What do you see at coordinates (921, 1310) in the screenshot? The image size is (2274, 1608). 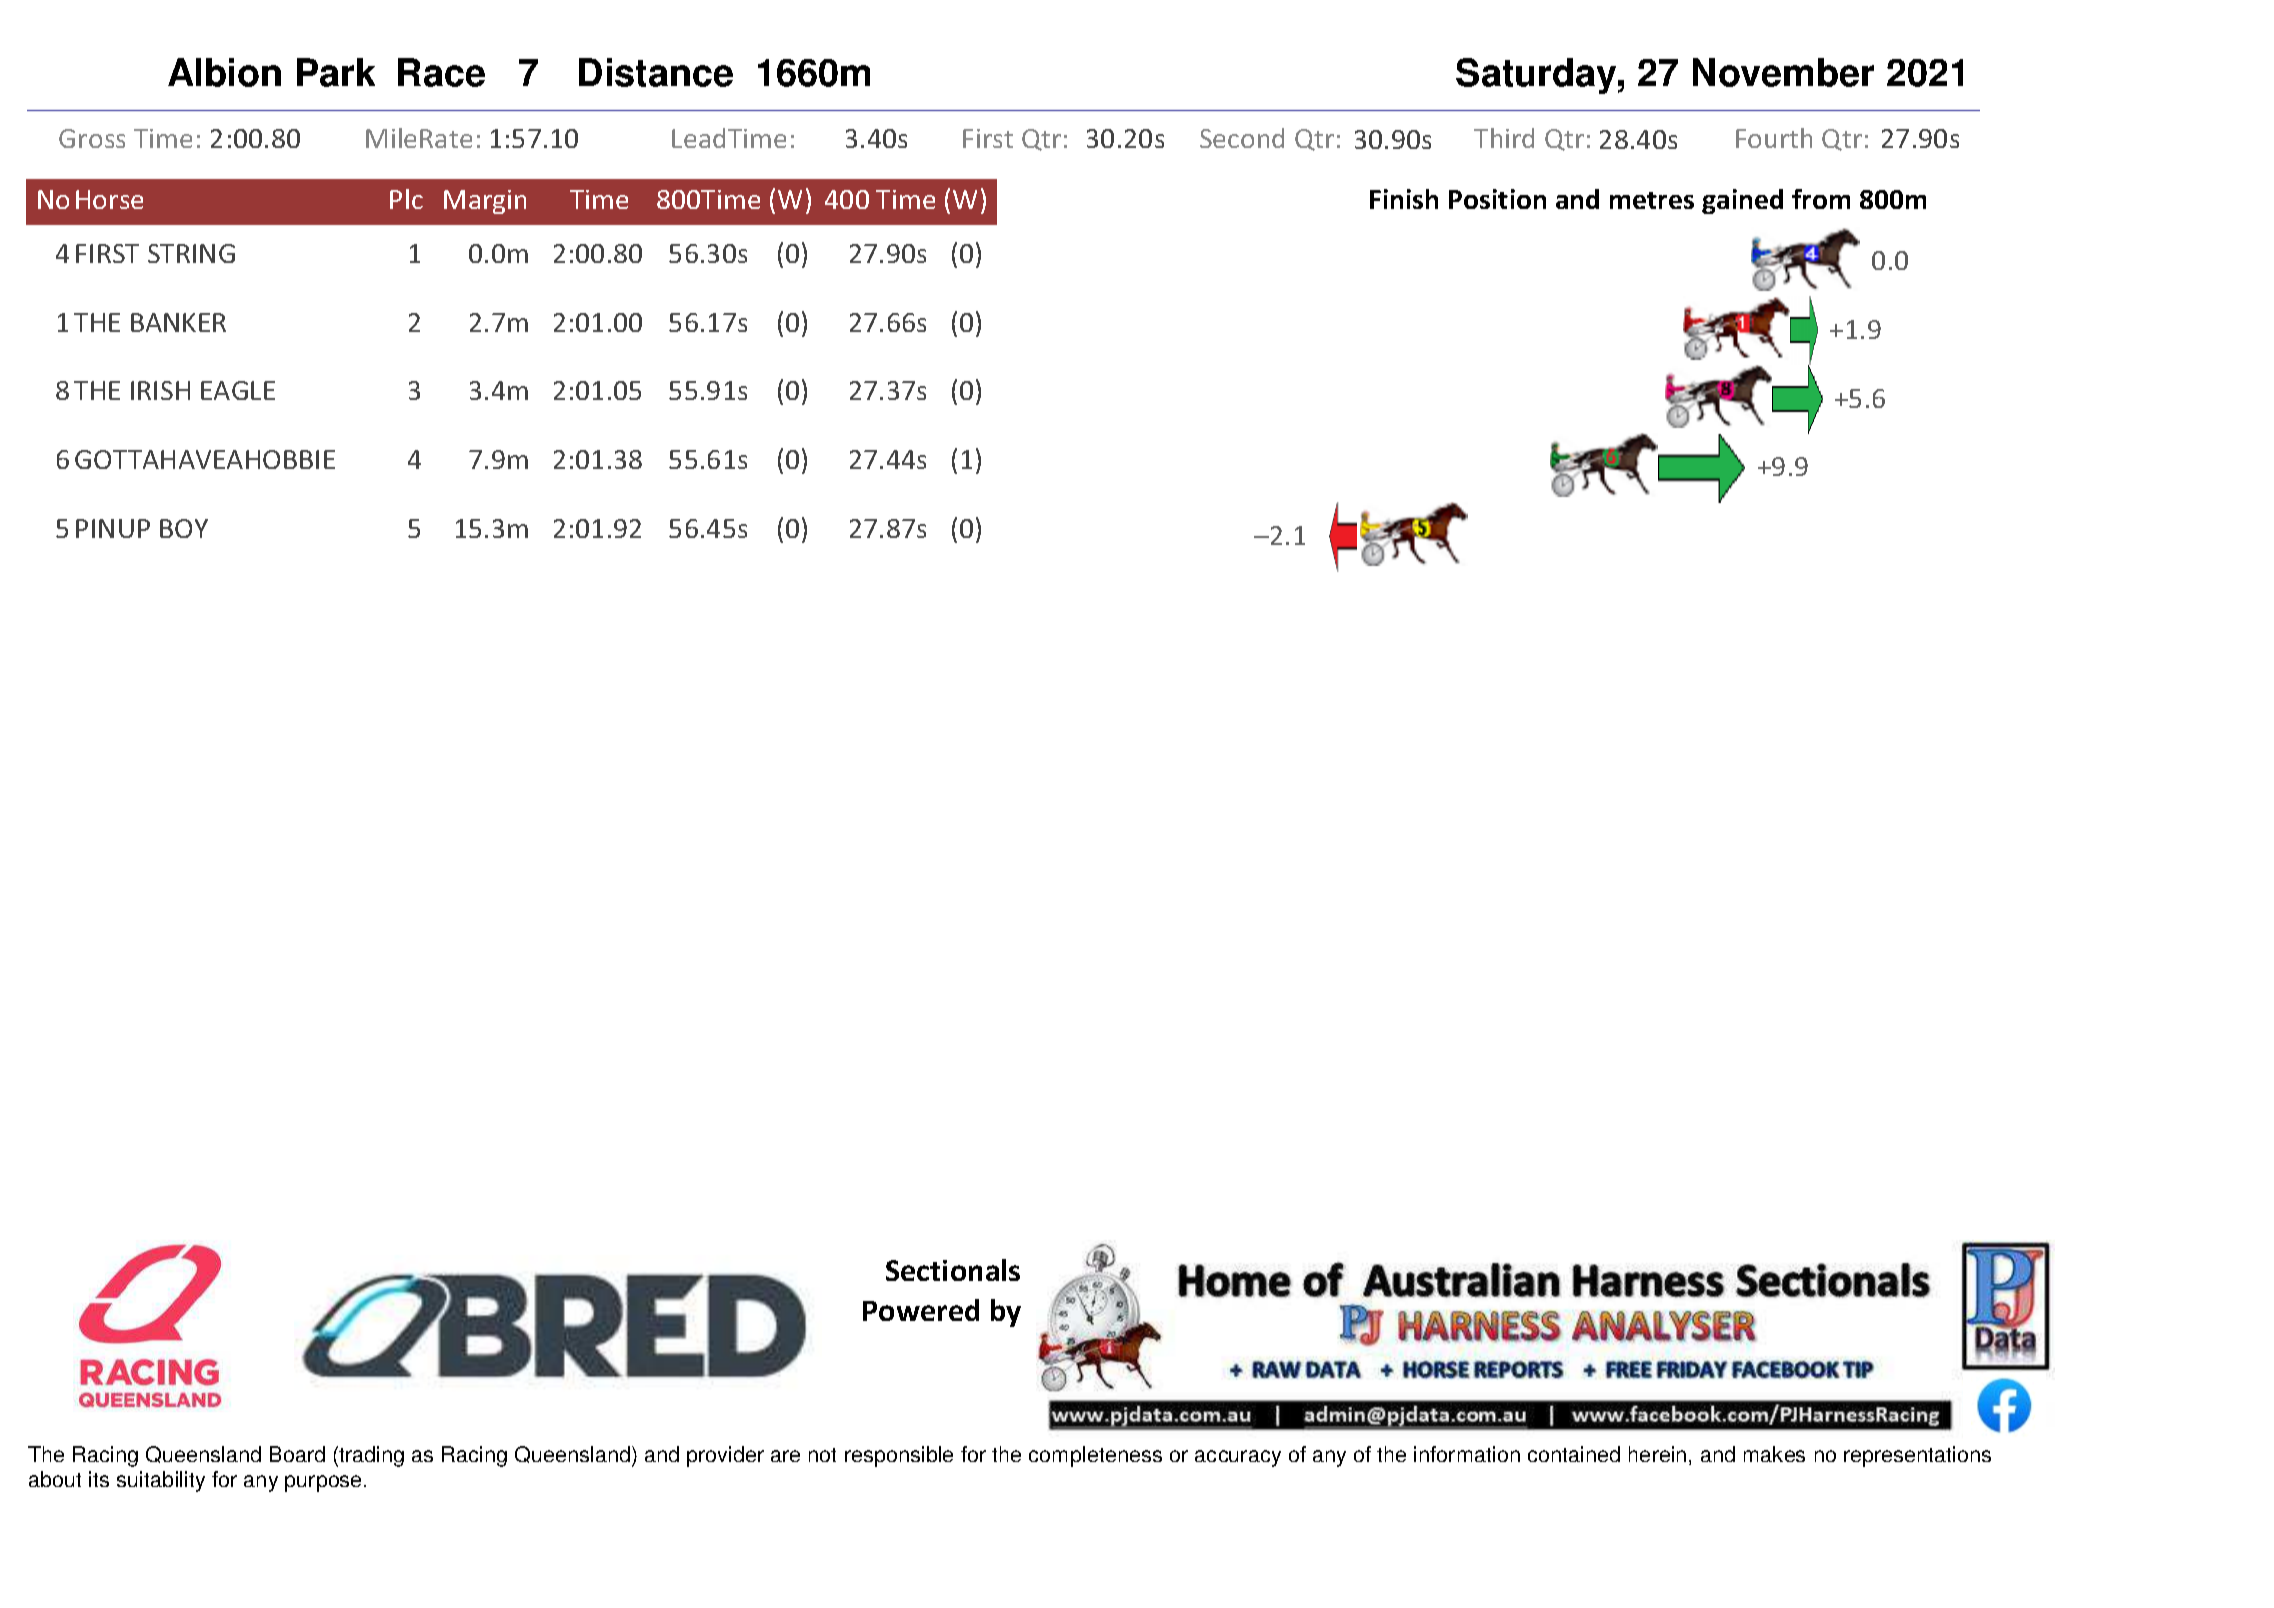 I see `Powered` at bounding box center [921, 1310].
